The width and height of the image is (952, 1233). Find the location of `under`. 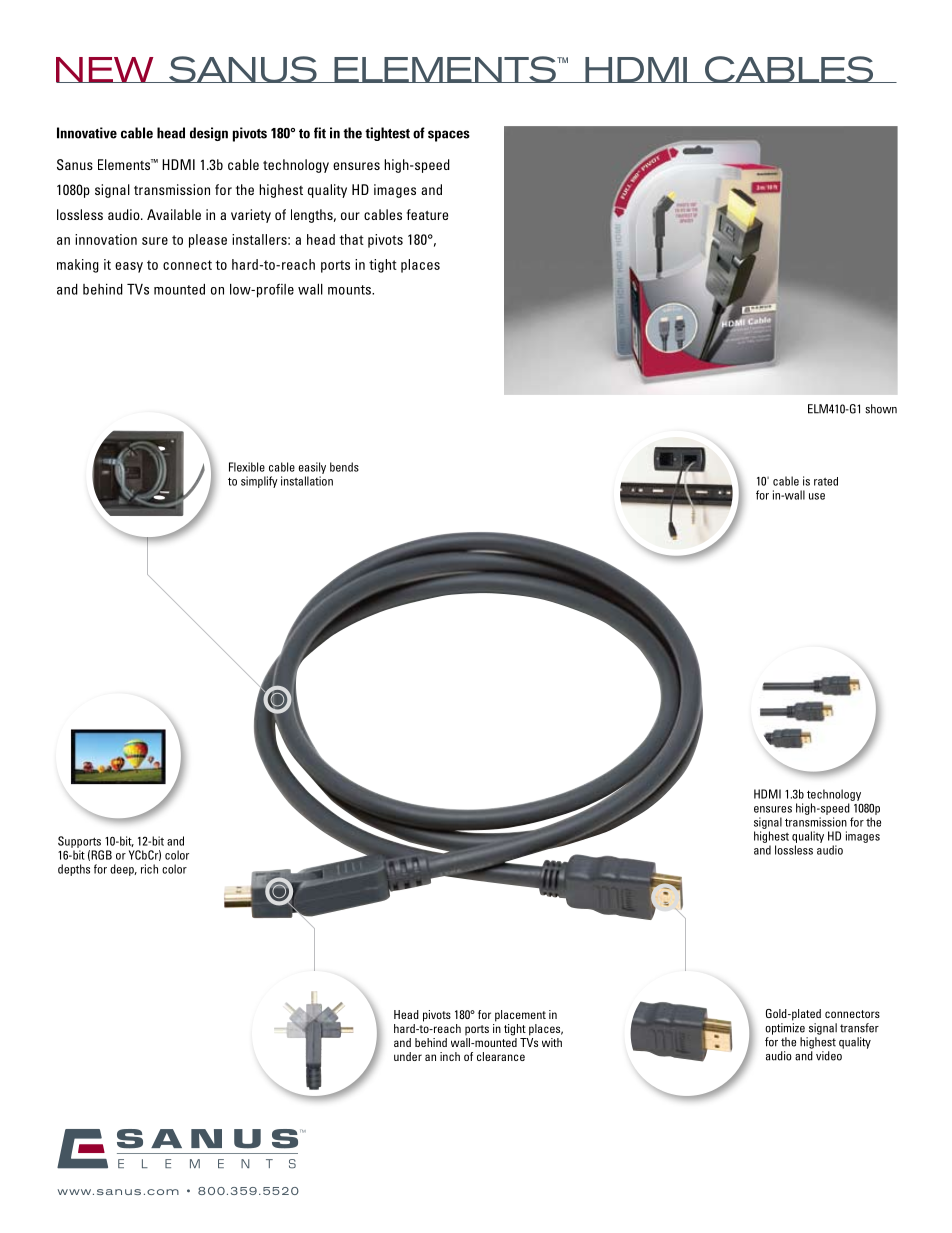

under is located at coordinates (408, 1056).
